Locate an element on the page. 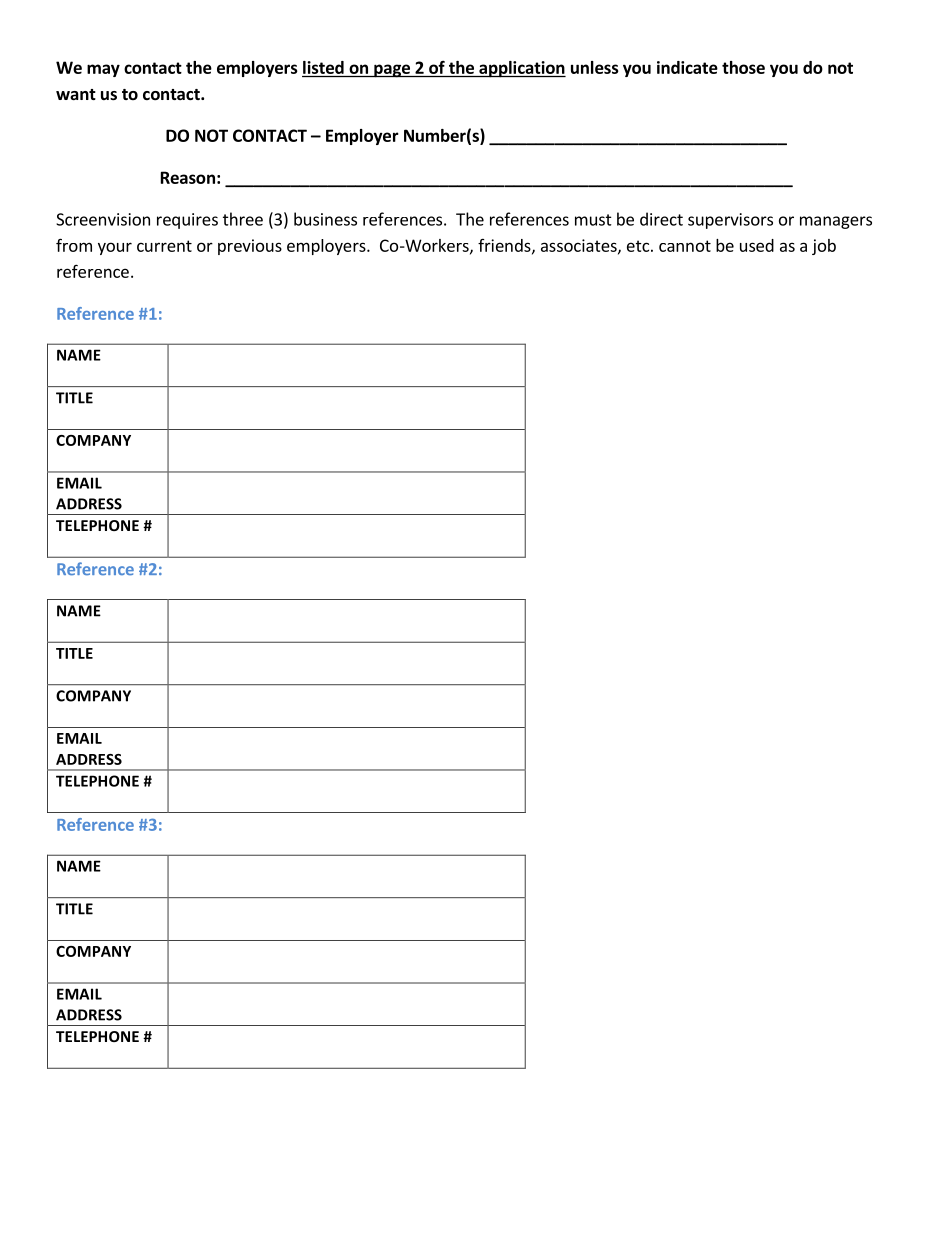  indicate is located at coordinates (687, 67).
